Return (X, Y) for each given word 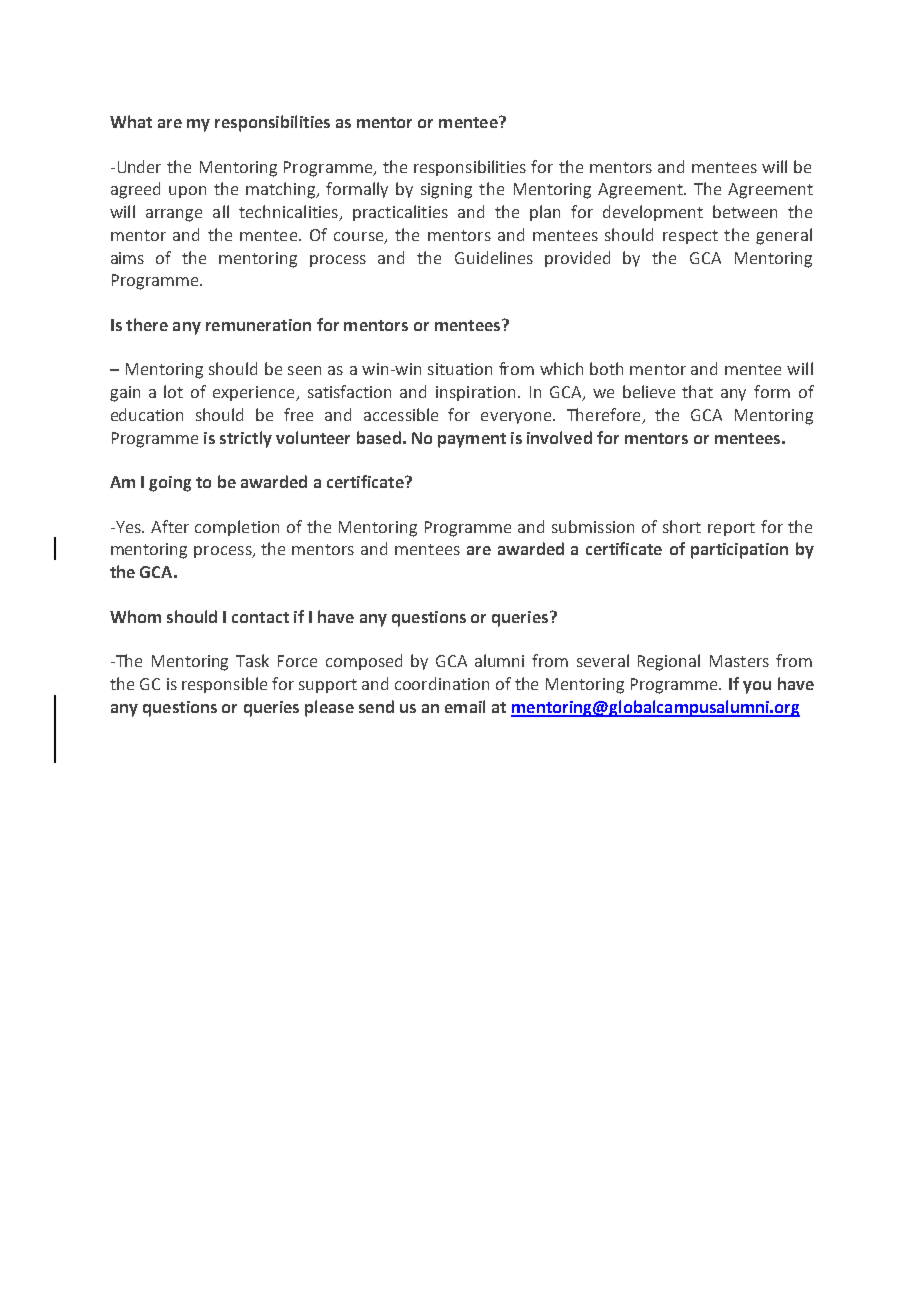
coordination (442, 683)
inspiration (475, 393)
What (131, 121)
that (697, 391)
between (745, 211)
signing (446, 191)
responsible (224, 685)
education (147, 414)
